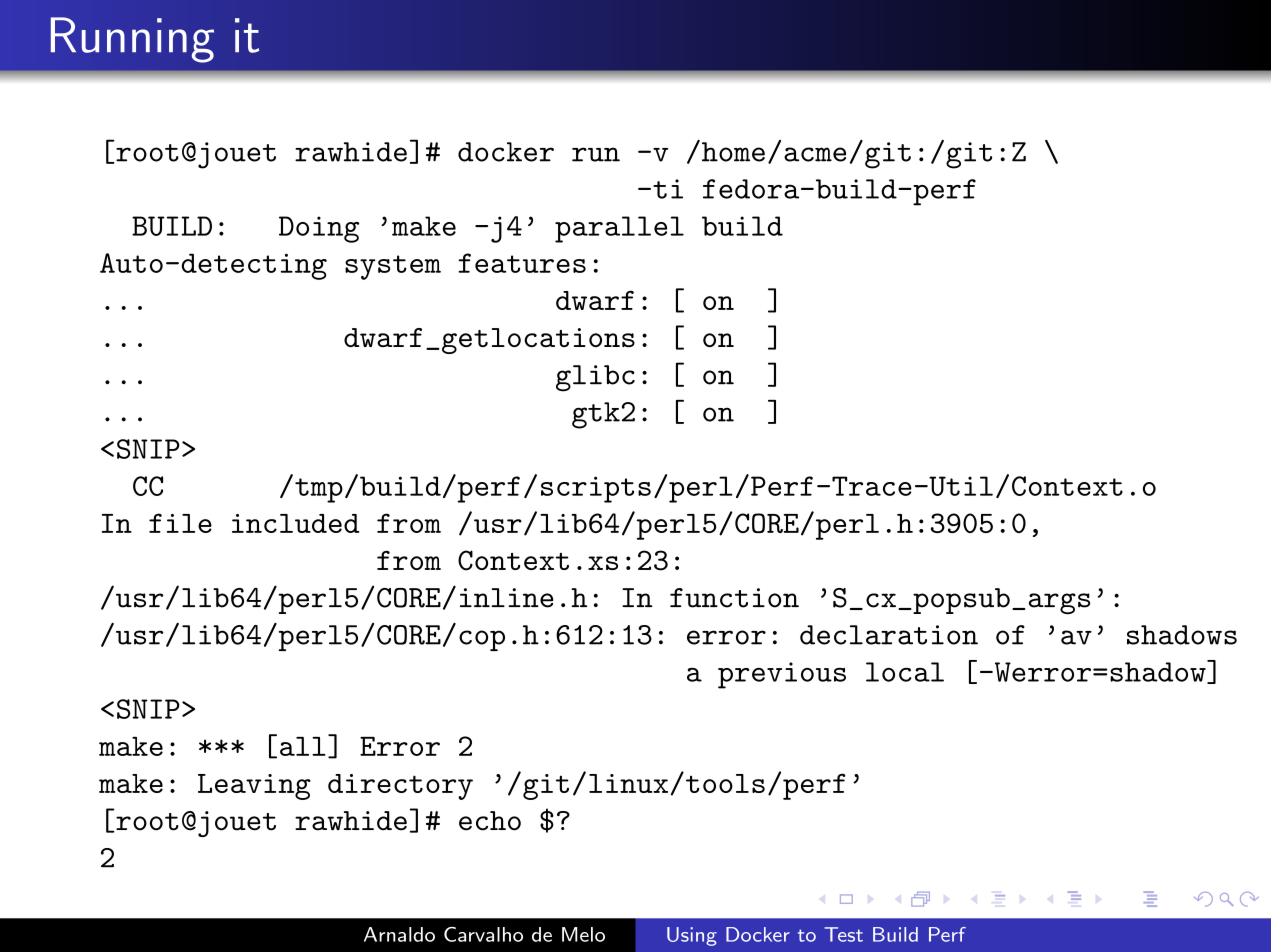  Describe the element at coordinates (132, 40) in the document. I see `Running` at that location.
